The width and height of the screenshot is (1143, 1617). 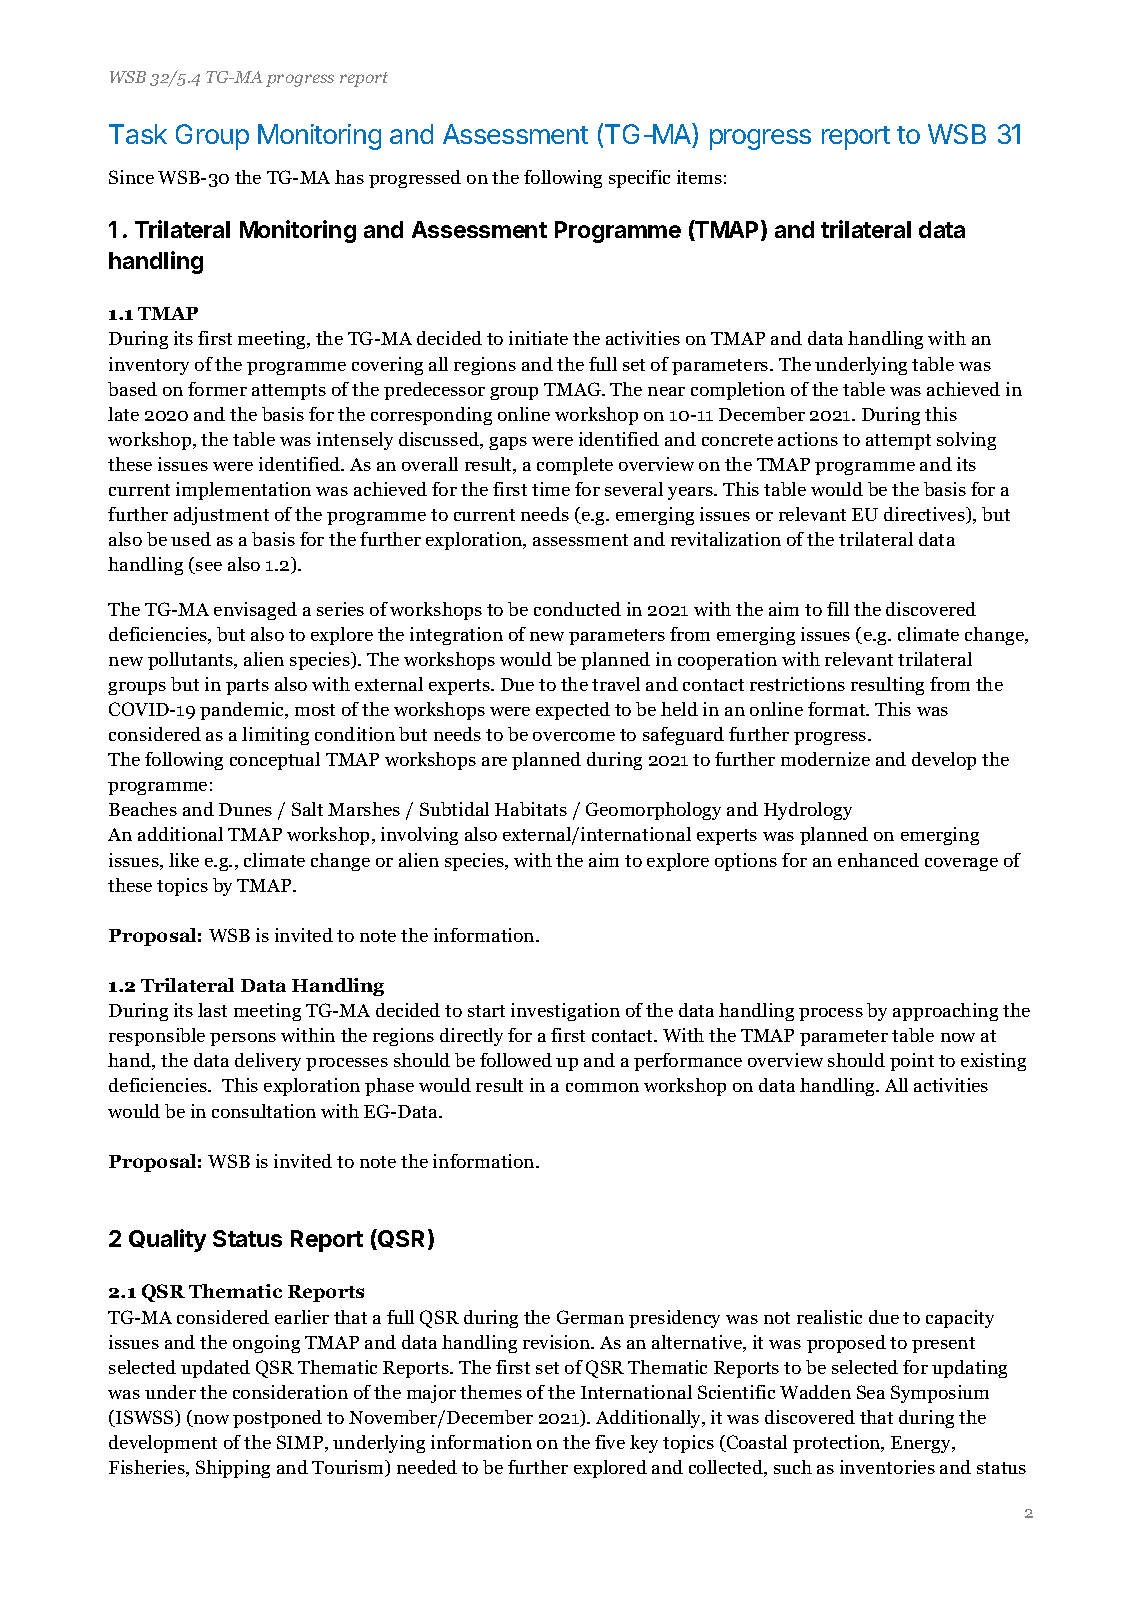 I want to click on enhanced, so click(x=878, y=860).
